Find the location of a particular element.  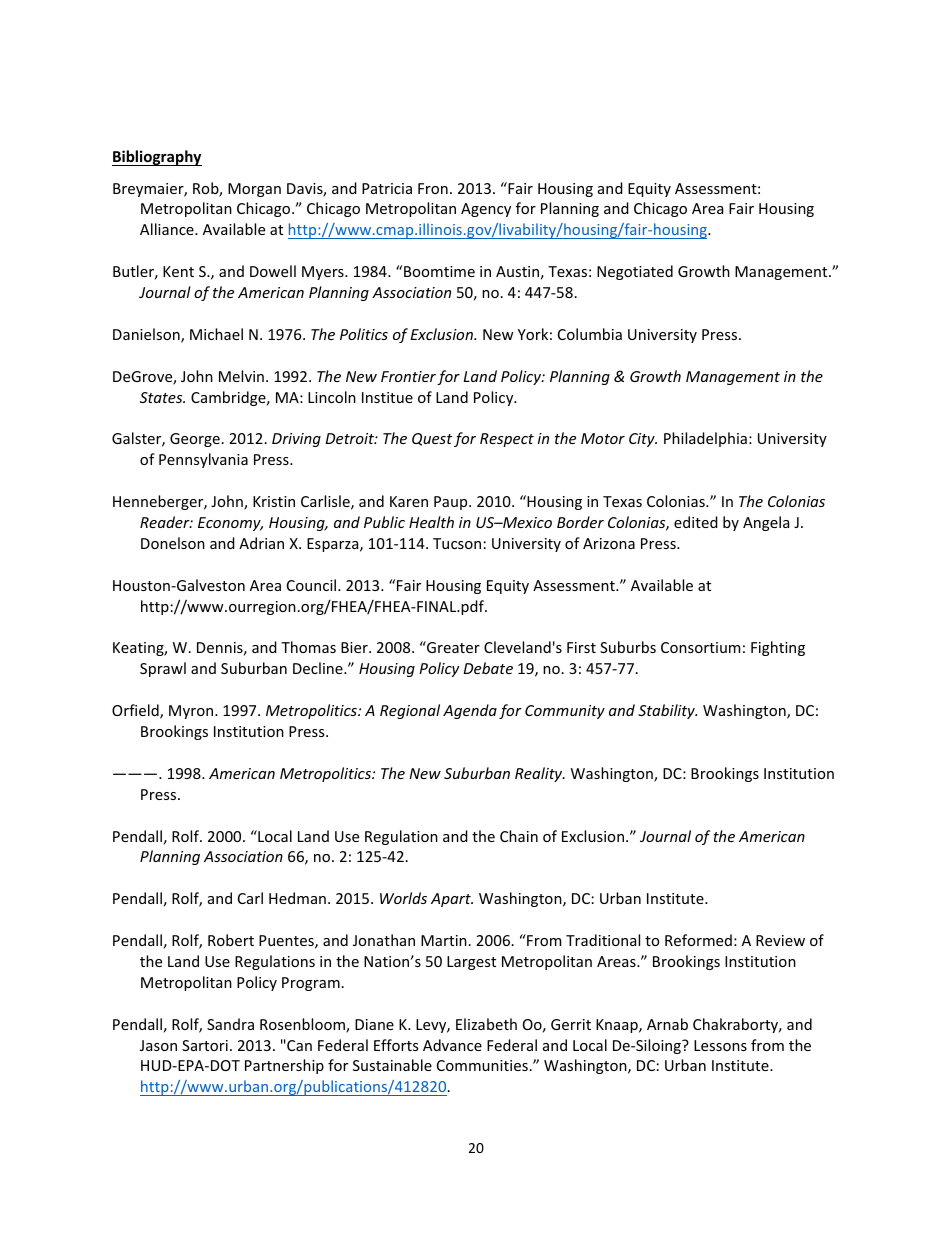

Council is located at coordinates (313, 585).
